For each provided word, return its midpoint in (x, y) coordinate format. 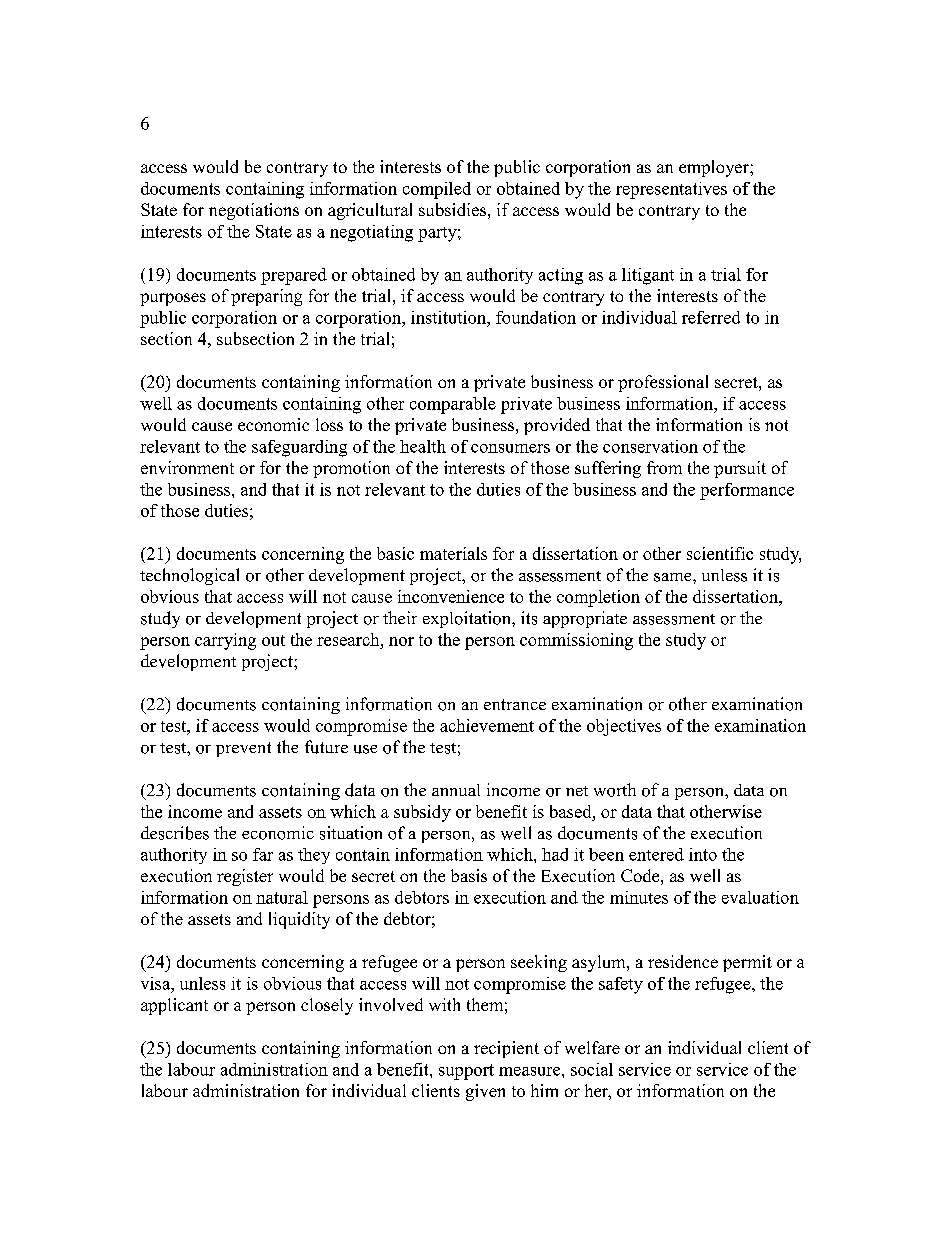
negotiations (254, 211)
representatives (671, 190)
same (674, 577)
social (592, 1069)
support (466, 1072)
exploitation (468, 619)
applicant (174, 1006)
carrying (225, 641)
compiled (437, 190)
